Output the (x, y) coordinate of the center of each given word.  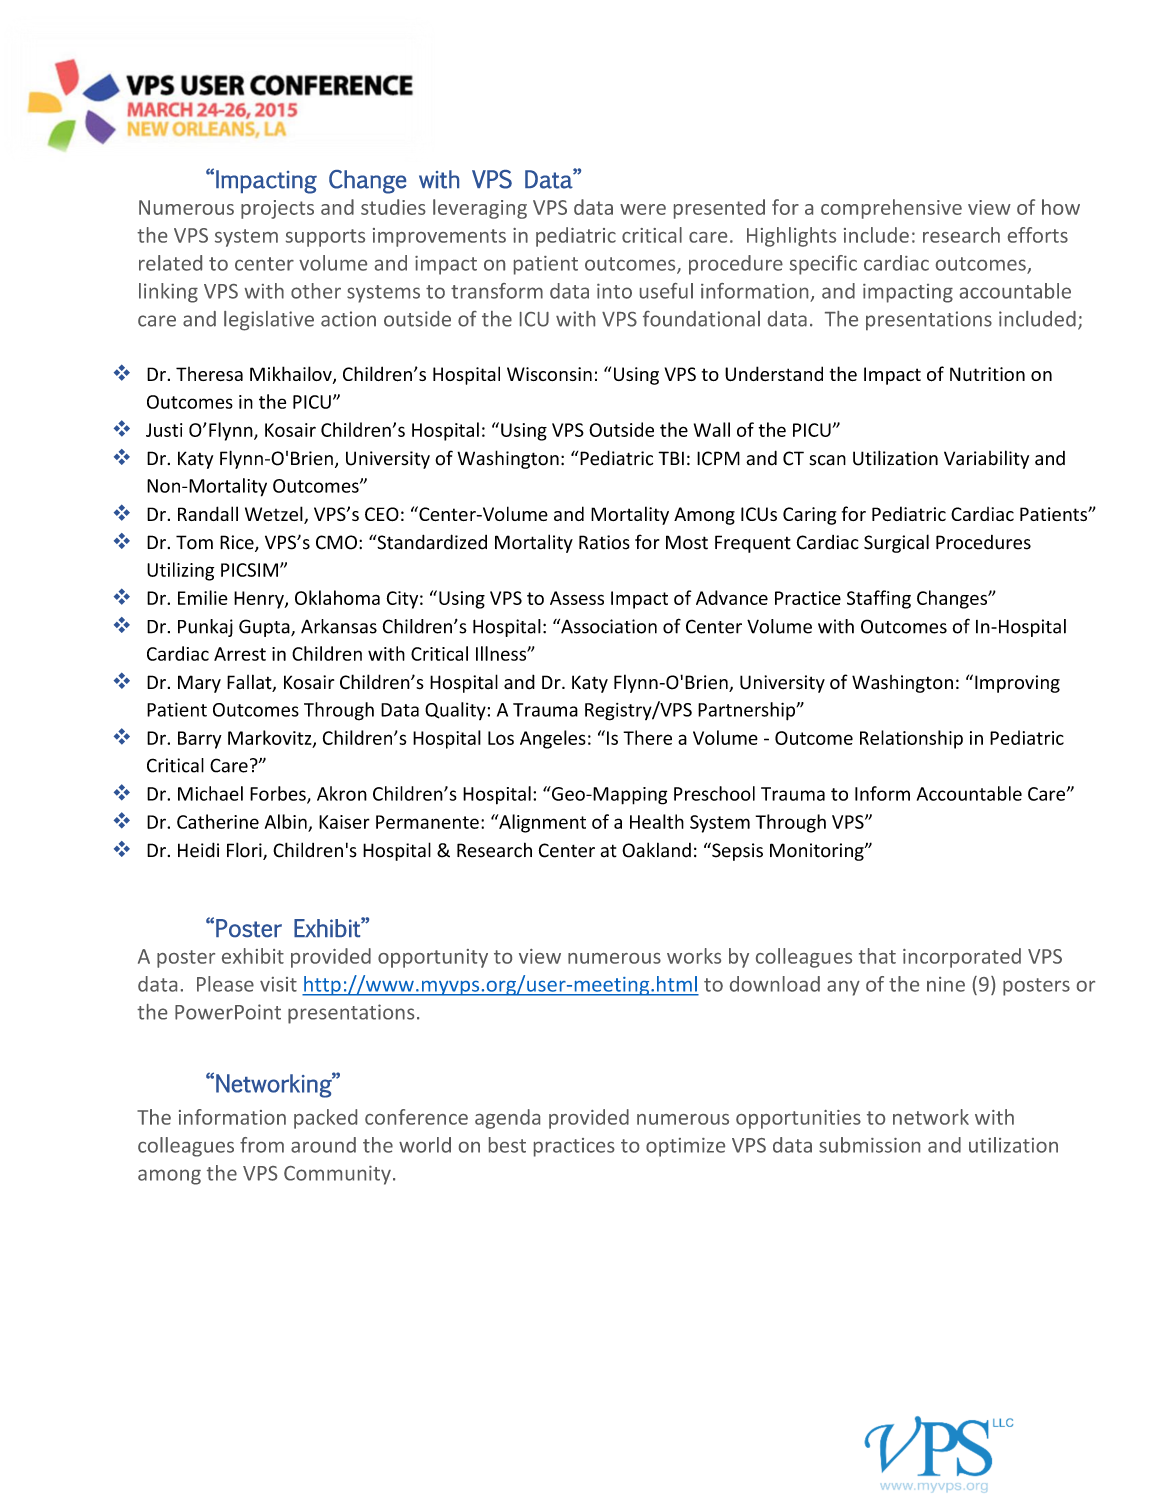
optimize (685, 1147)
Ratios (604, 542)
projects (277, 209)
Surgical (896, 543)
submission (869, 1145)
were (643, 209)
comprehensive (891, 209)
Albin (286, 821)
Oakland (656, 850)
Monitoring (818, 852)
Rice (238, 543)
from (262, 1145)
